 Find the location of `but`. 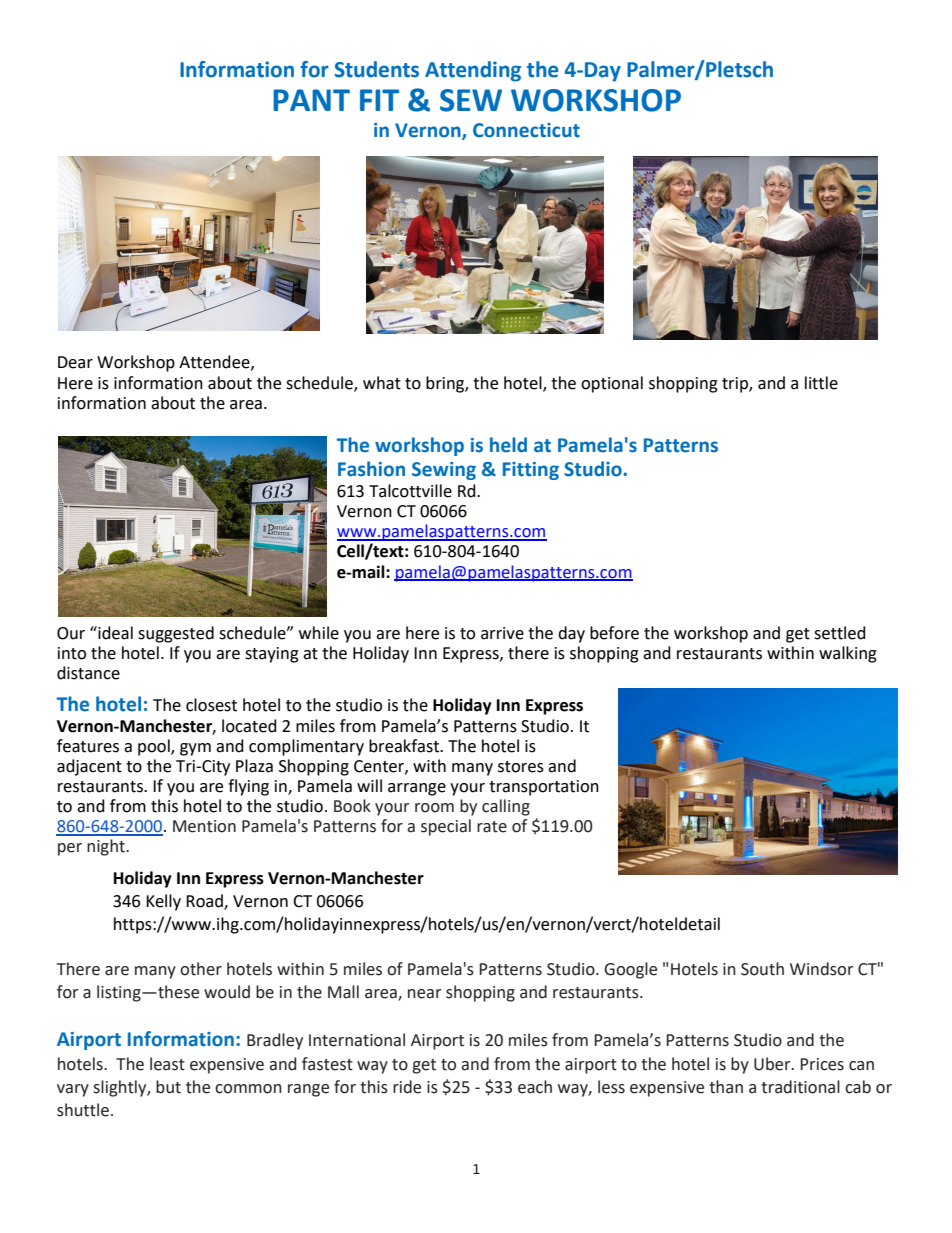

but is located at coordinates (168, 1087).
